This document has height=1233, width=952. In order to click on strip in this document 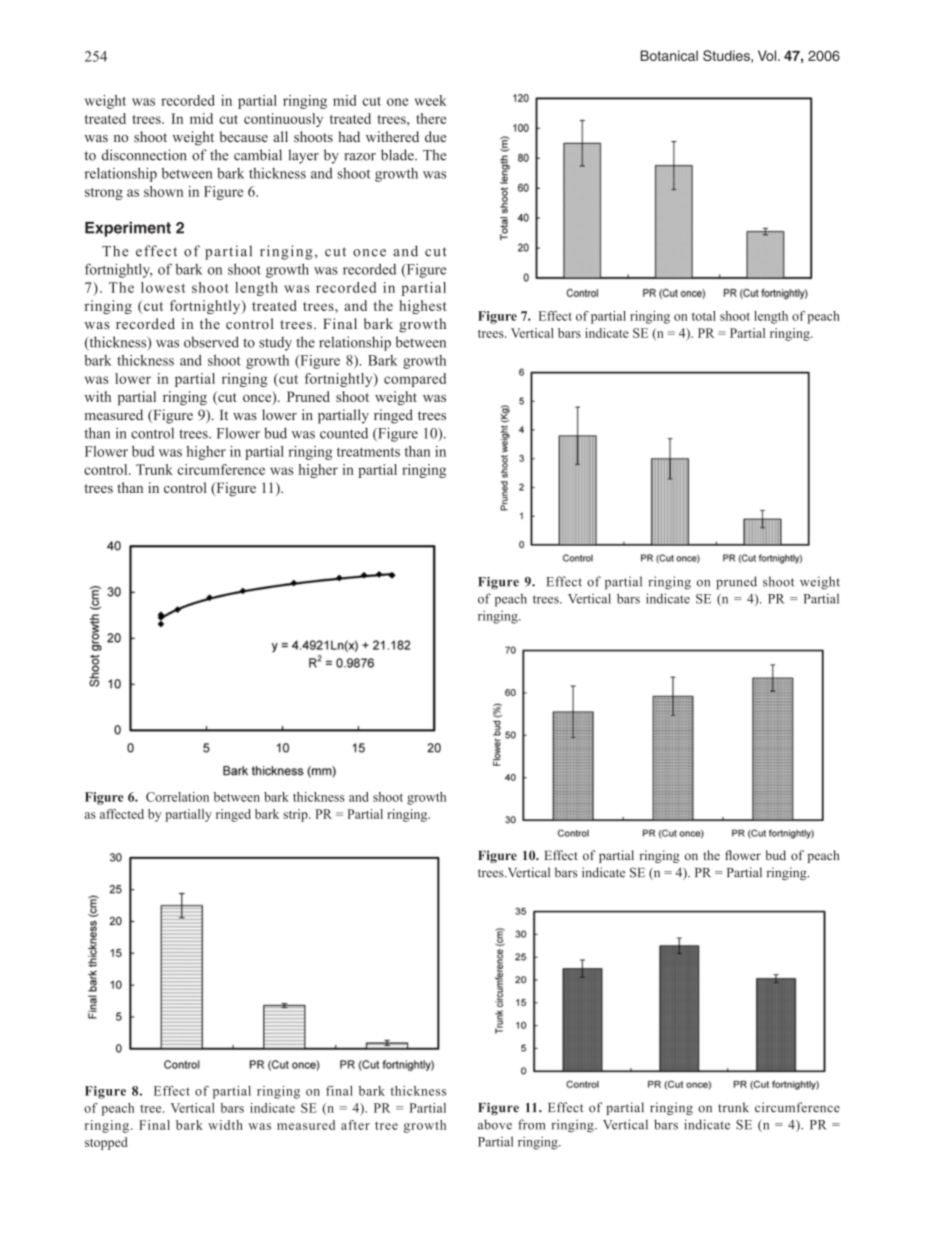, I will do `click(296, 815)`.
